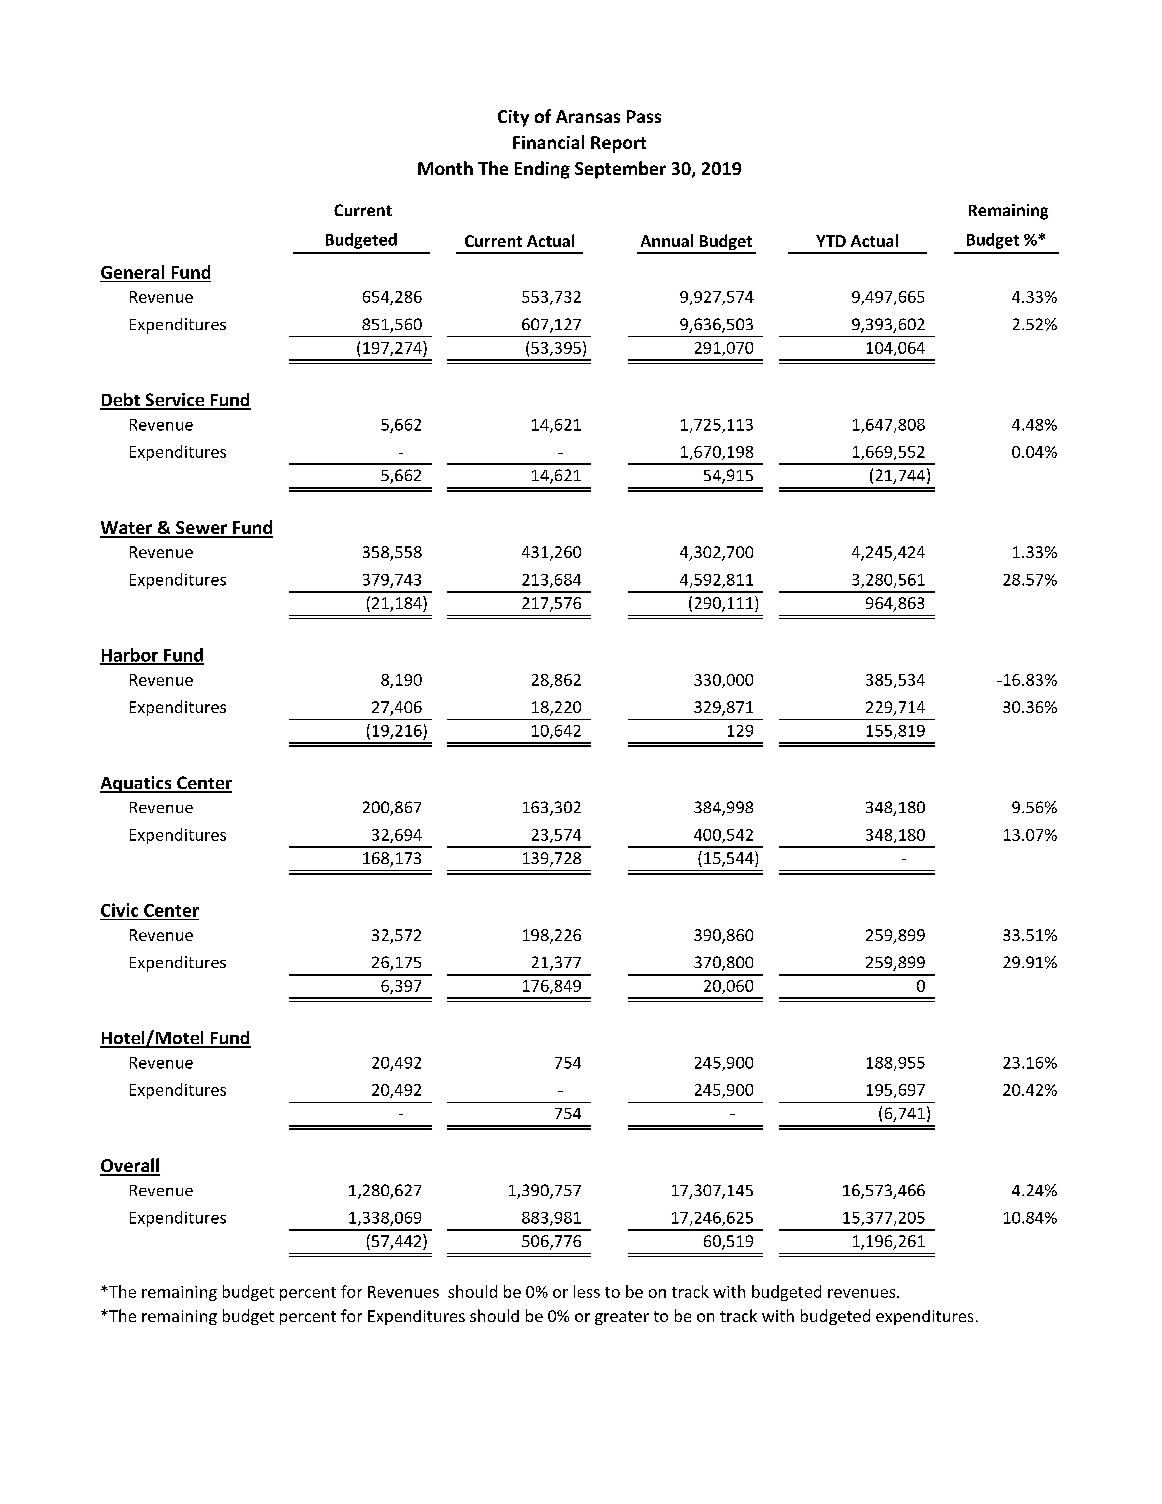 This document has width=1162, height=1504. Describe the element at coordinates (130, 1166) in the document. I see `Overall` at that location.
